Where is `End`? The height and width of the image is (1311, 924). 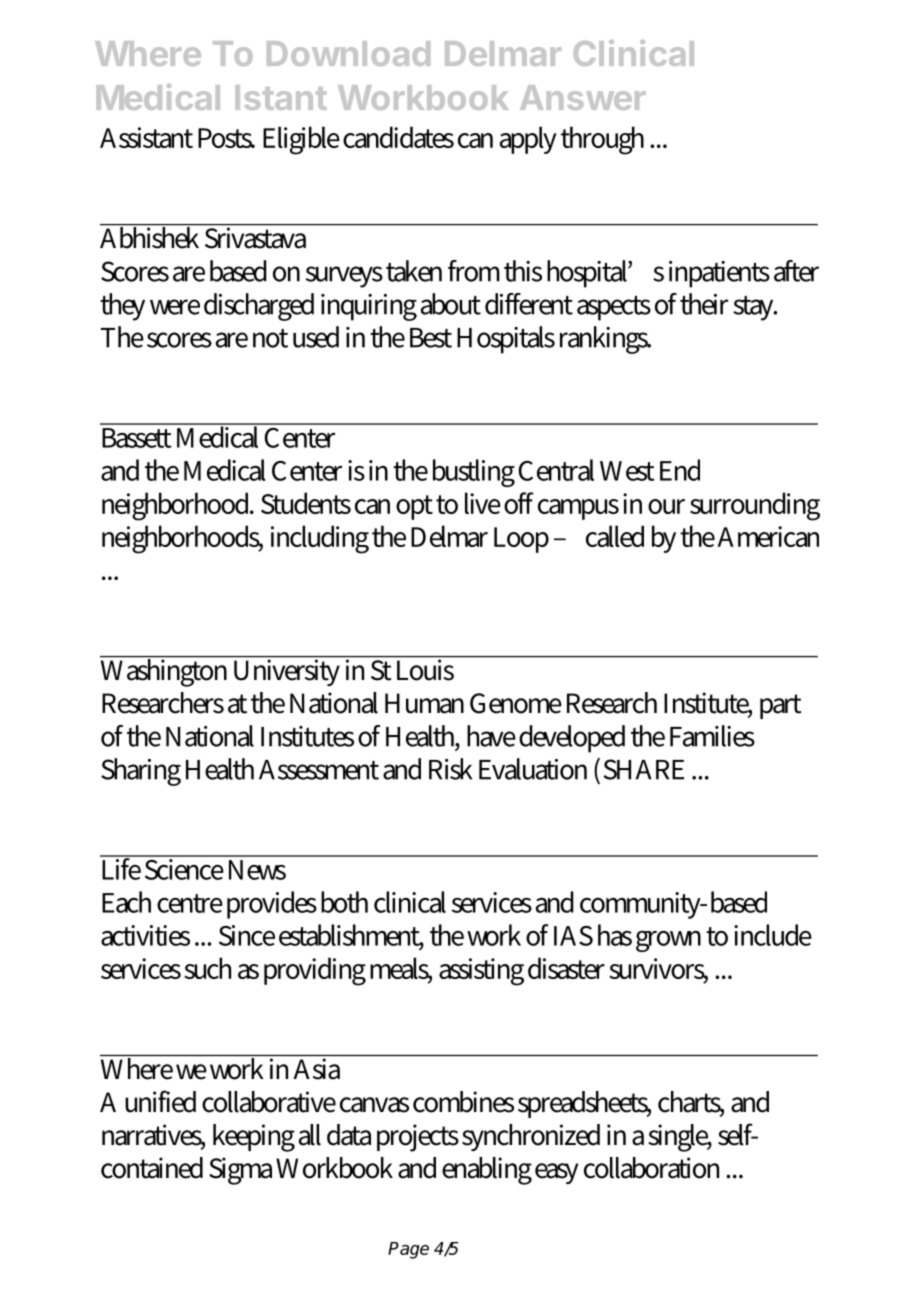
End is located at coordinates (680, 470).
